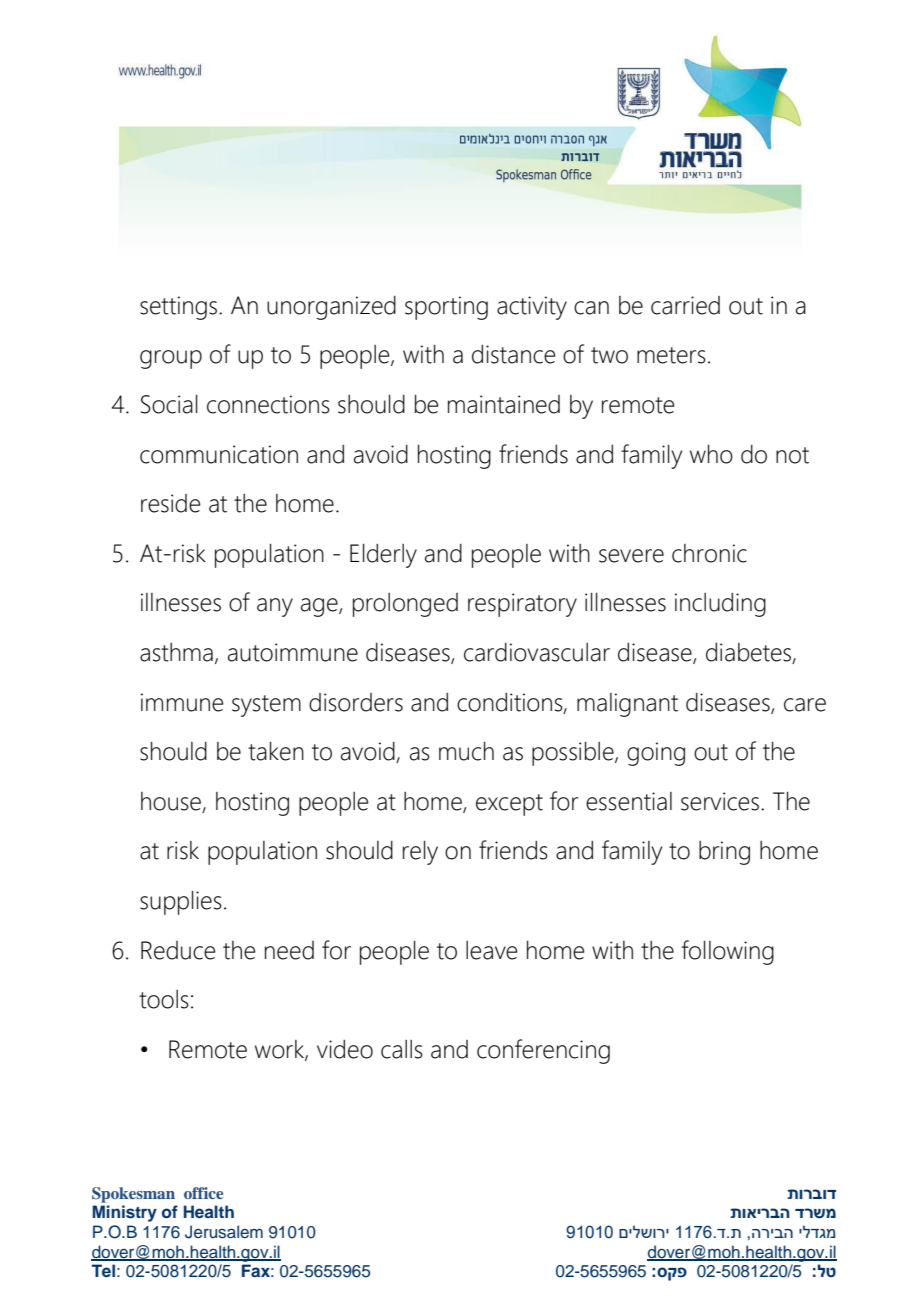  I want to click on rely, so click(420, 853).
